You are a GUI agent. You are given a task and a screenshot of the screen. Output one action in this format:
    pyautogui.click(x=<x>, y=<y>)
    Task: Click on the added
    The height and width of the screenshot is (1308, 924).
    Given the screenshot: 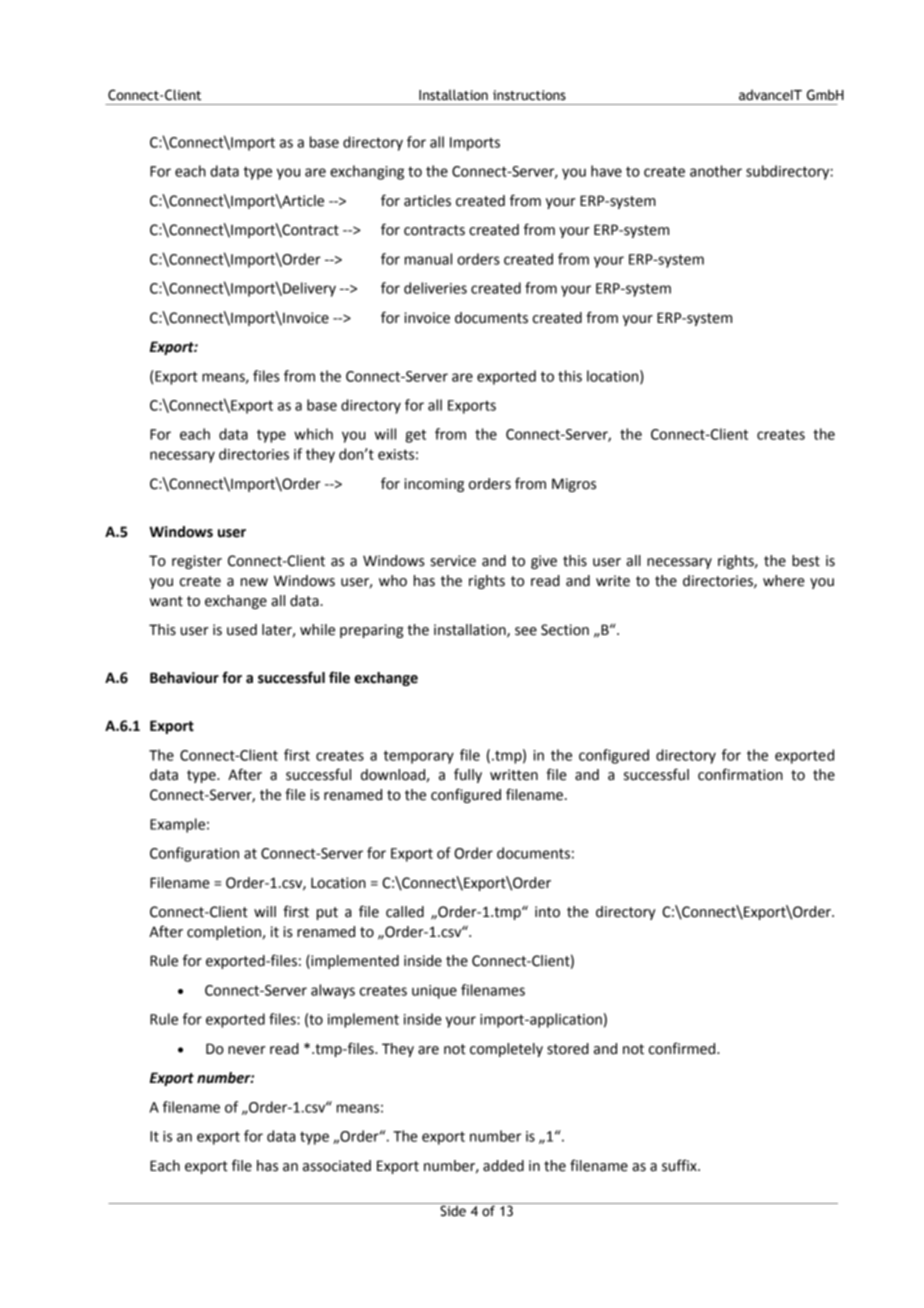 What is the action you would take?
    pyautogui.click(x=503, y=1166)
